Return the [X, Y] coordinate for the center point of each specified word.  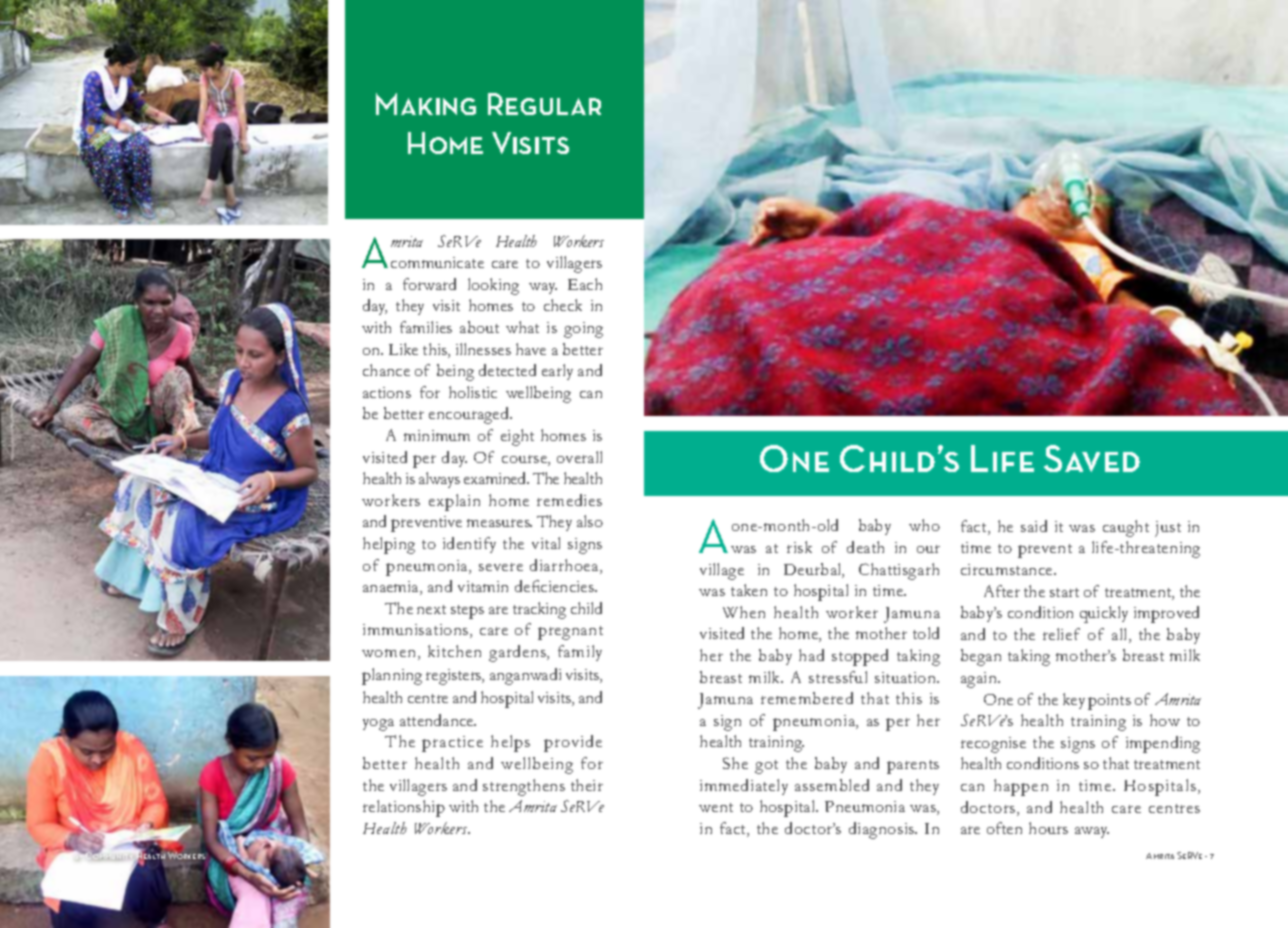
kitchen [454, 651]
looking [493, 286]
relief [1061, 634]
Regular [544, 104]
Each [585, 284]
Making [426, 104]
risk [799, 547]
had [811, 655]
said [1034, 526]
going [583, 330]
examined [496, 478]
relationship [404, 808]
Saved [1092, 458]
